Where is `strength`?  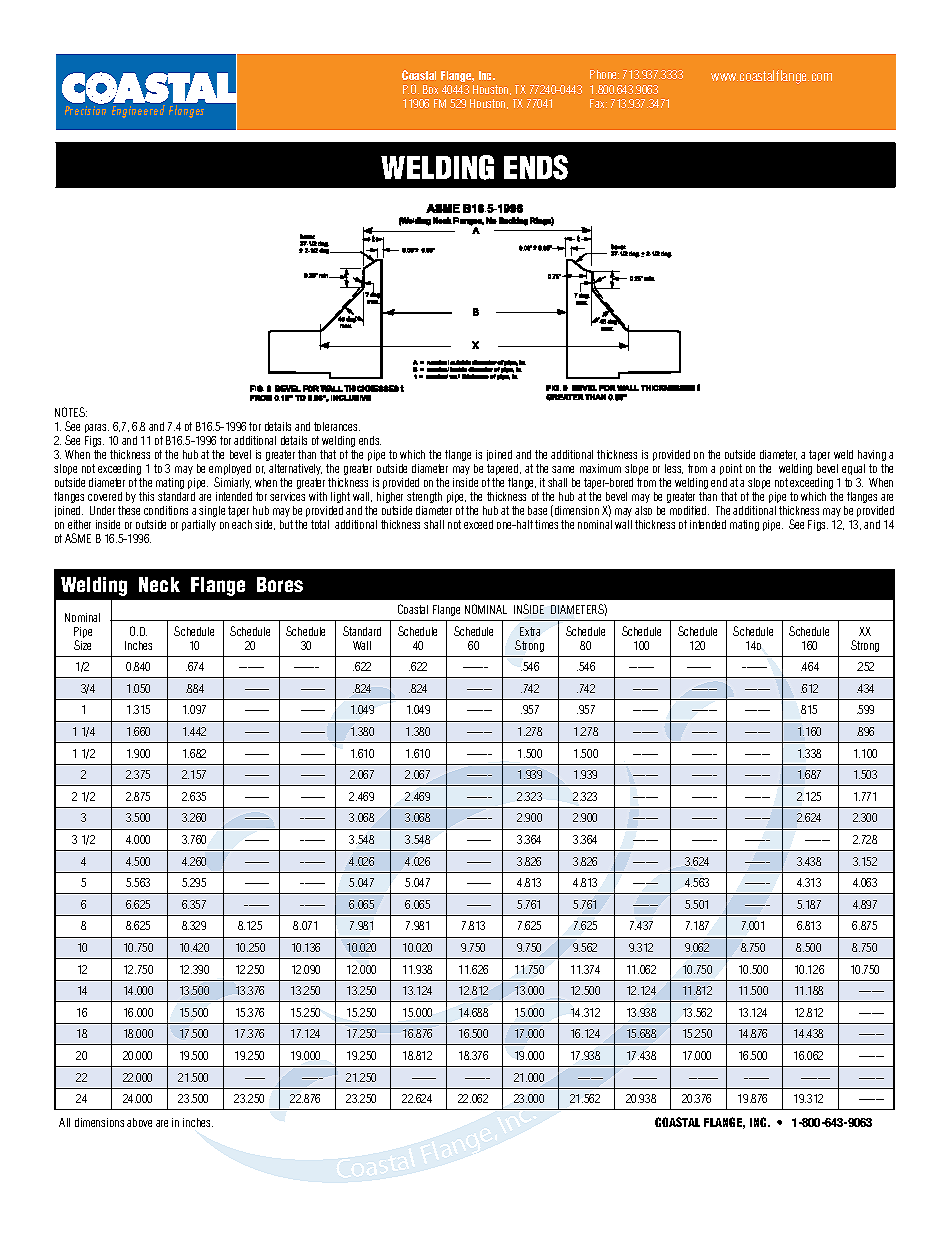
strength is located at coordinates (424, 497).
